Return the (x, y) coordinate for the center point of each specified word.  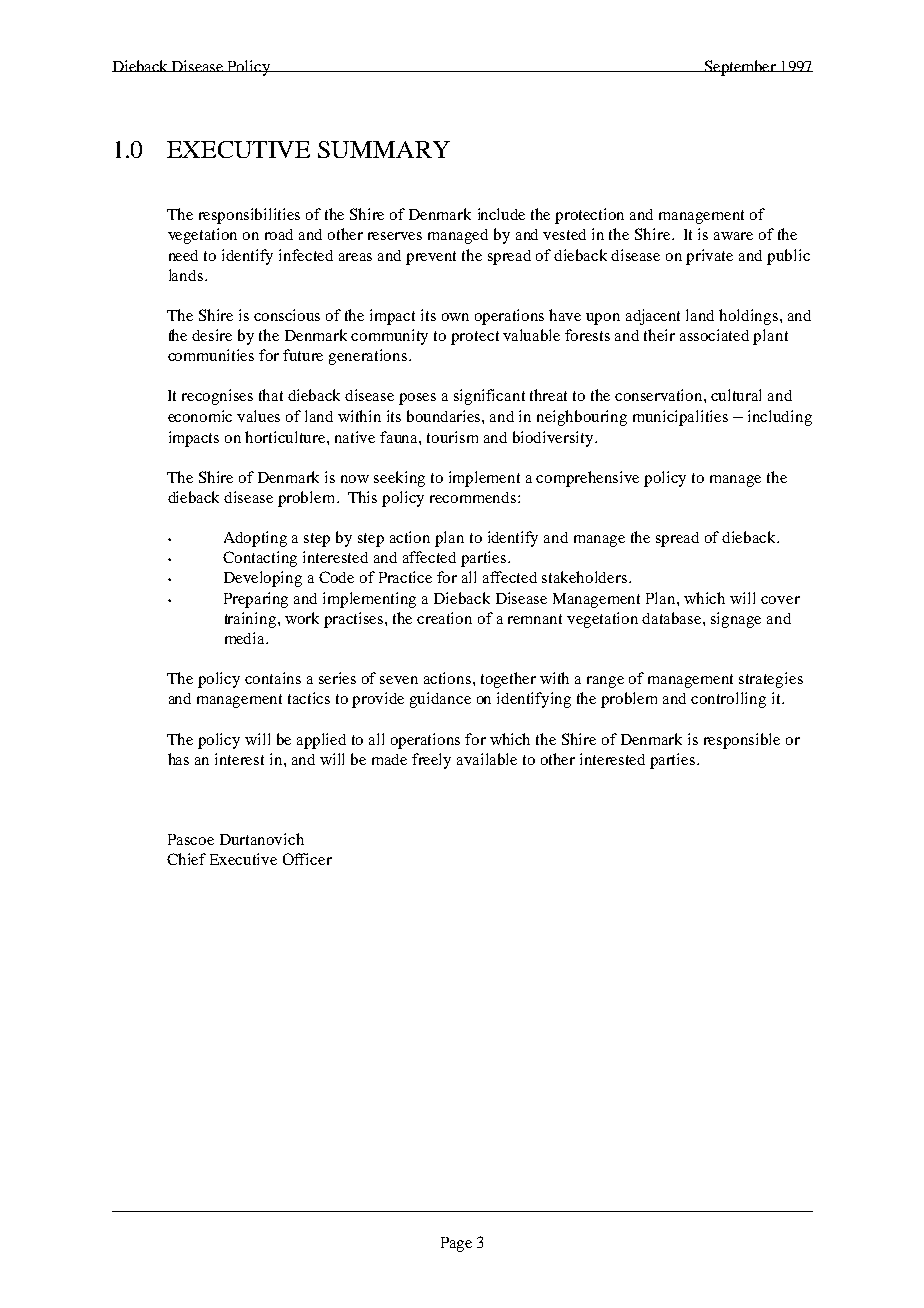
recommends (474, 497)
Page (456, 1244)
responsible (742, 741)
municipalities (680, 418)
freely (431, 761)
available (487, 759)
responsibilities (249, 216)
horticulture (286, 437)
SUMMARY (384, 149)
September (740, 68)
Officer (307, 859)
